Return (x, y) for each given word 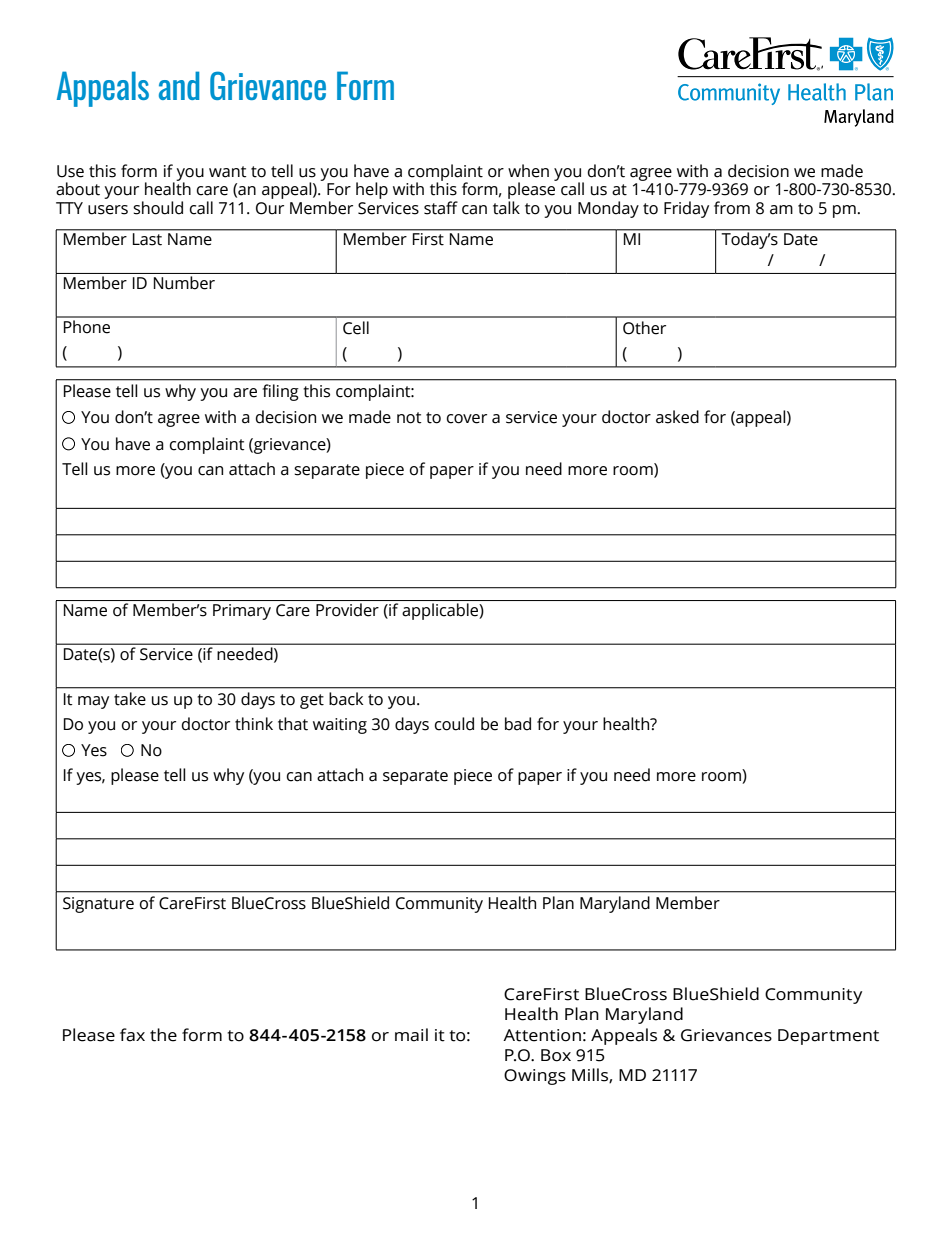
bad (518, 724)
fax (132, 1035)
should (158, 208)
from (732, 208)
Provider (347, 610)
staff (441, 208)
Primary (242, 612)
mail (411, 1035)
